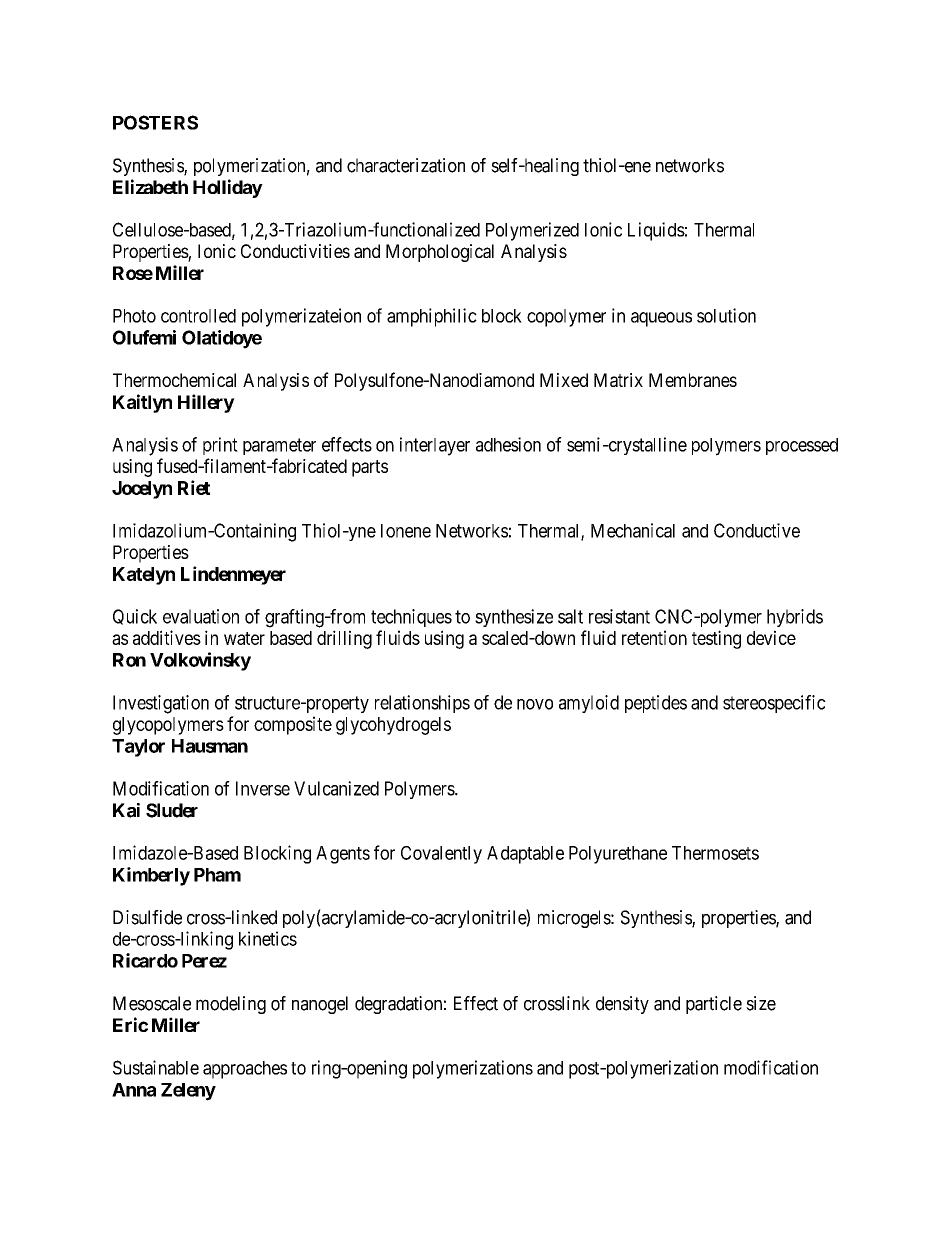 The width and height of the screenshot is (952, 1233). What do you see at coordinates (411, 618) in the screenshot?
I see `techniques` at bounding box center [411, 618].
